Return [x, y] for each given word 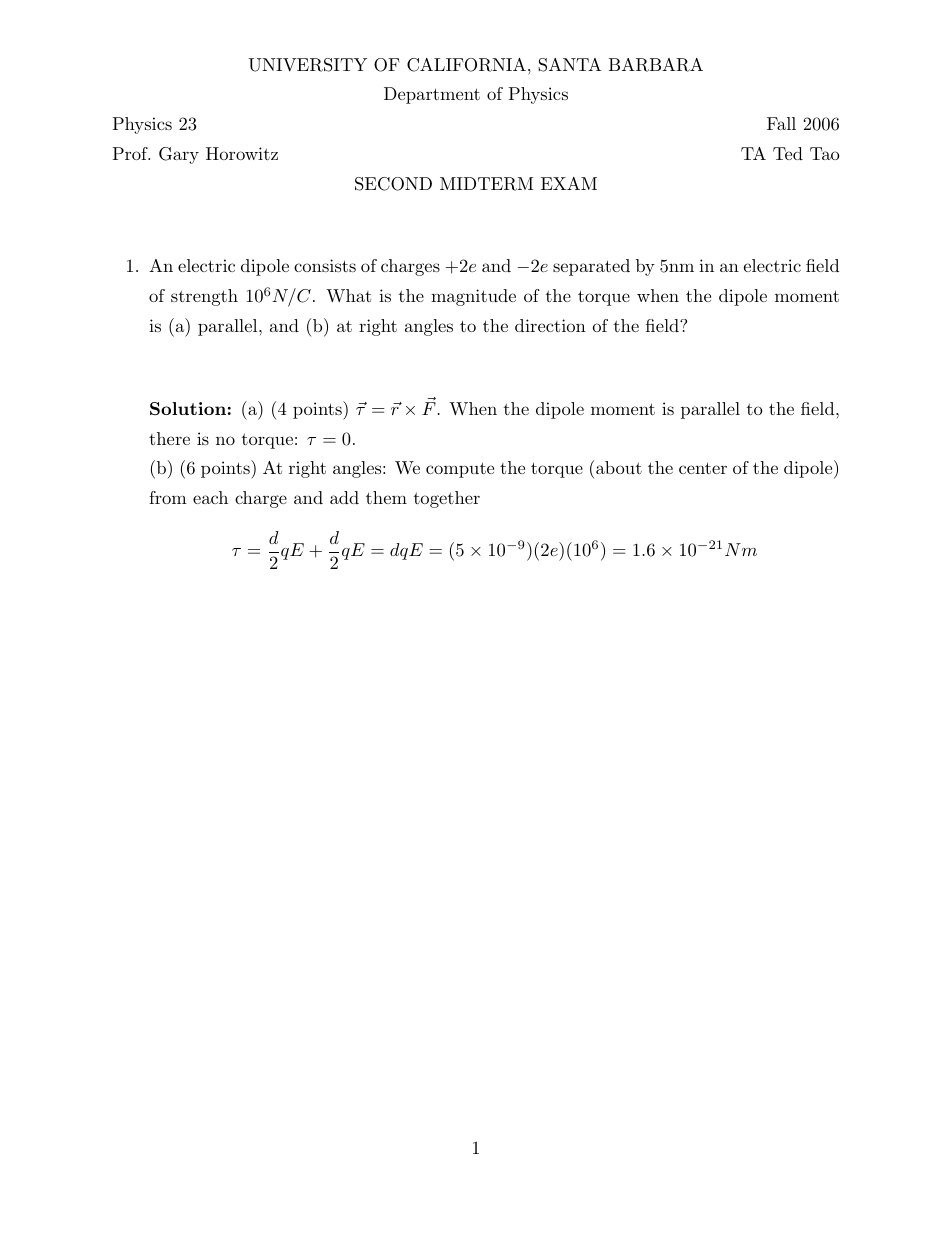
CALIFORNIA [466, 65]
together [447, 499]
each [210, 497]
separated [591, 267]
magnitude [473, 297]
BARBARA [656, 65]
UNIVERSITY [307, 65]
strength [204, 297]
